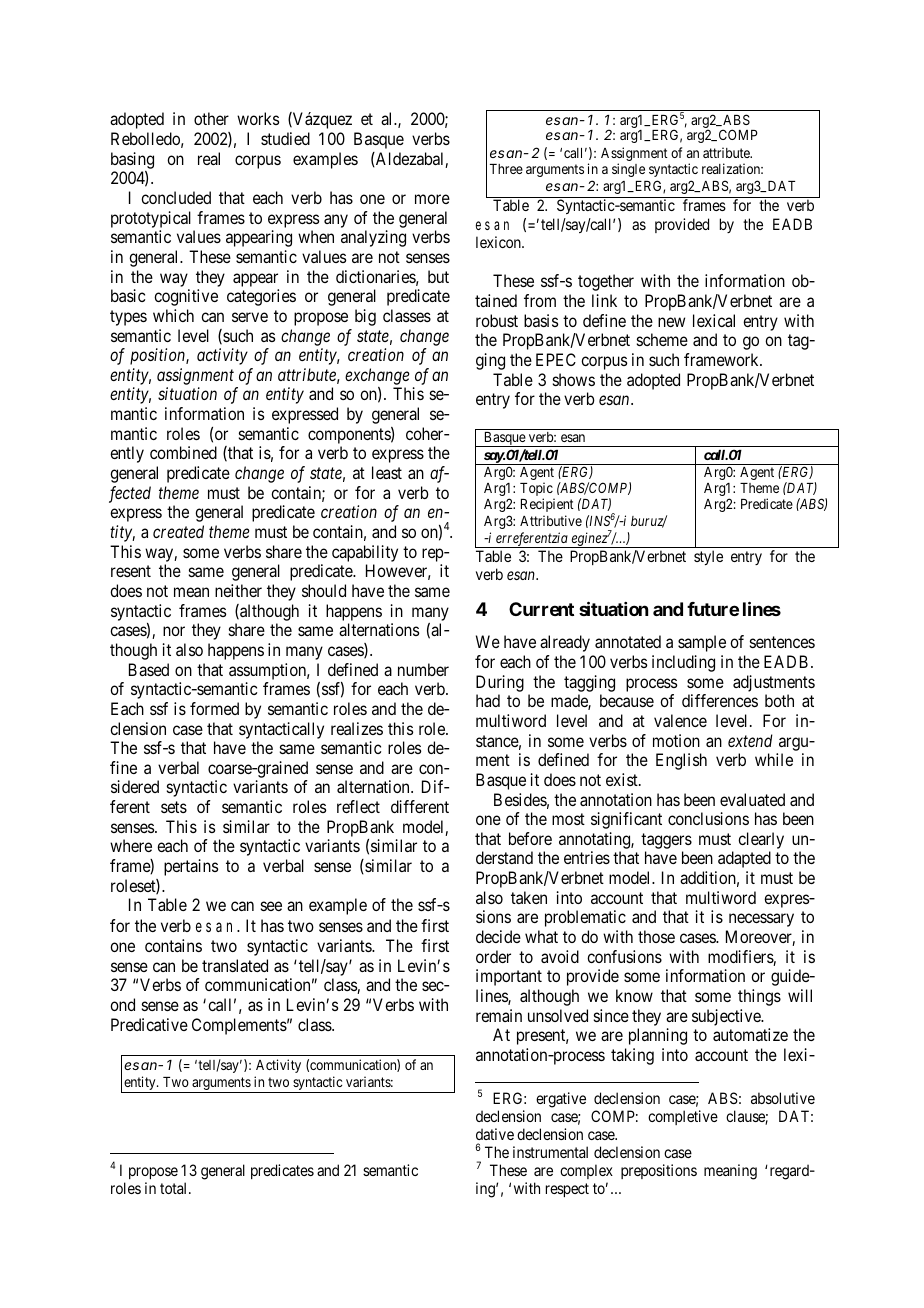  Describe the element at coordinates (175, 1188) in the image. I see `total` at that location.
